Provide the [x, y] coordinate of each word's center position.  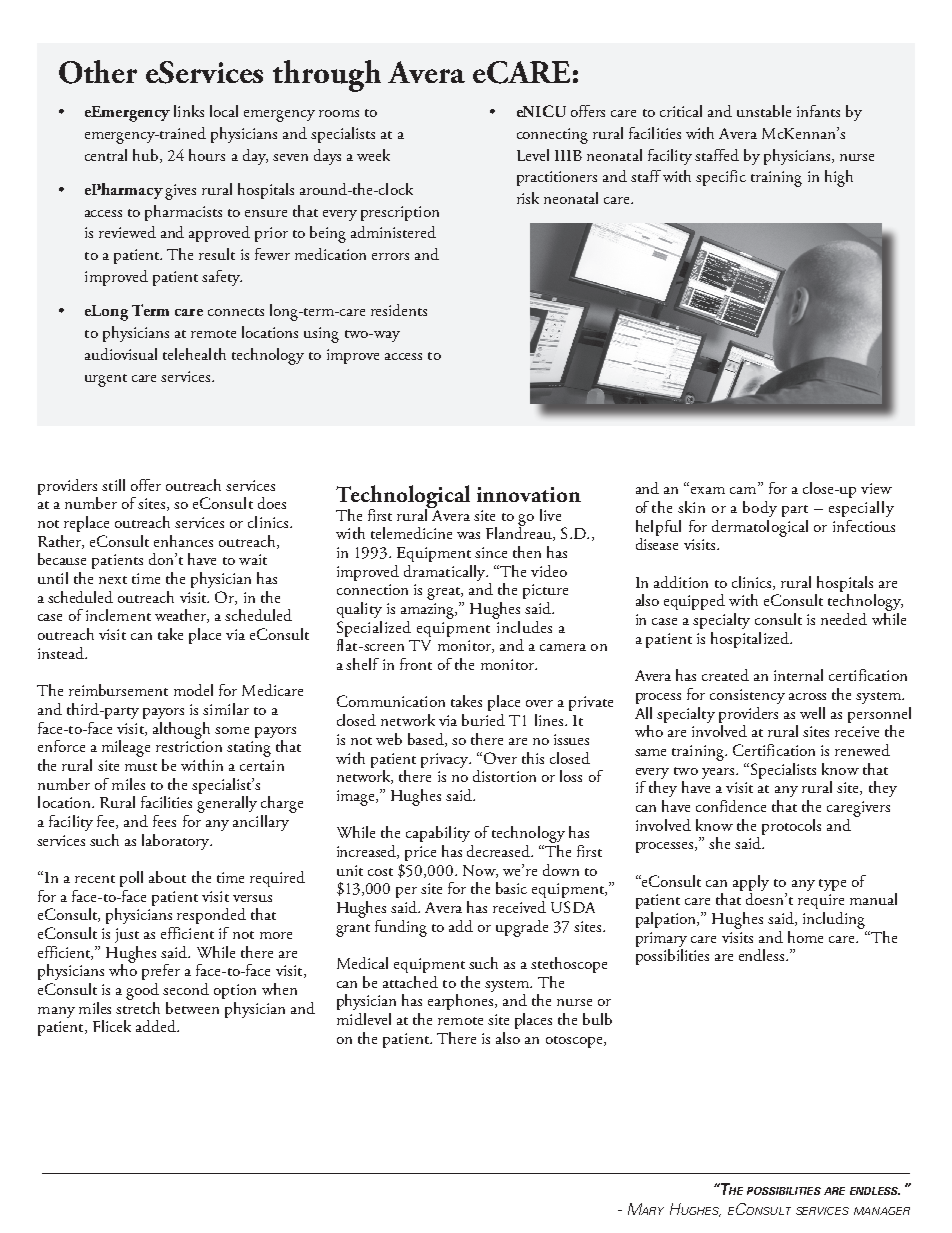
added [157, 1026]
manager [882, 1211]
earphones [462, 1002]
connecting [552, 136]
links [189, 111]
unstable [764, 111]
